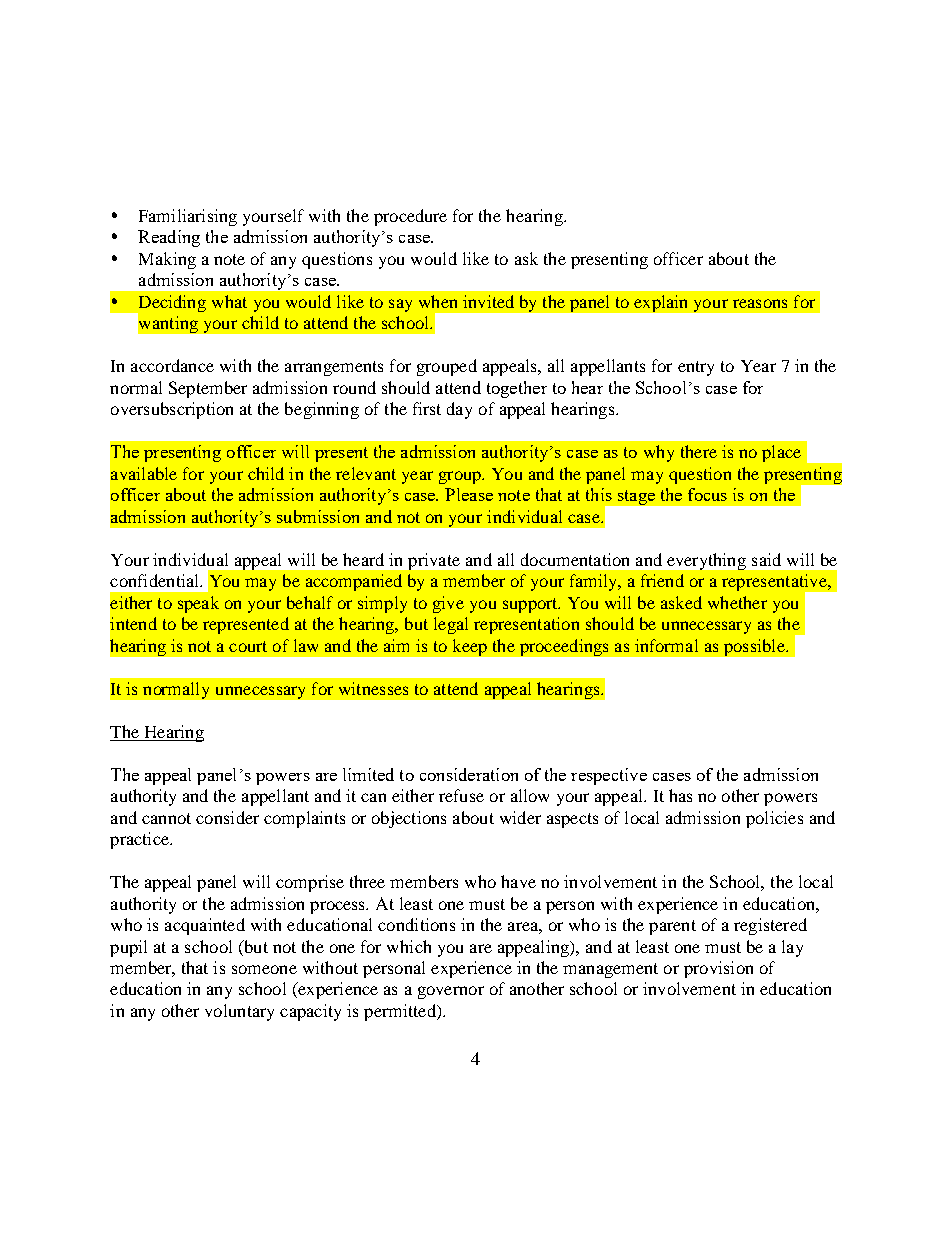 The width and height of the screenshot is (952, 1233). I want to click on procedure, so click(410, 217).
